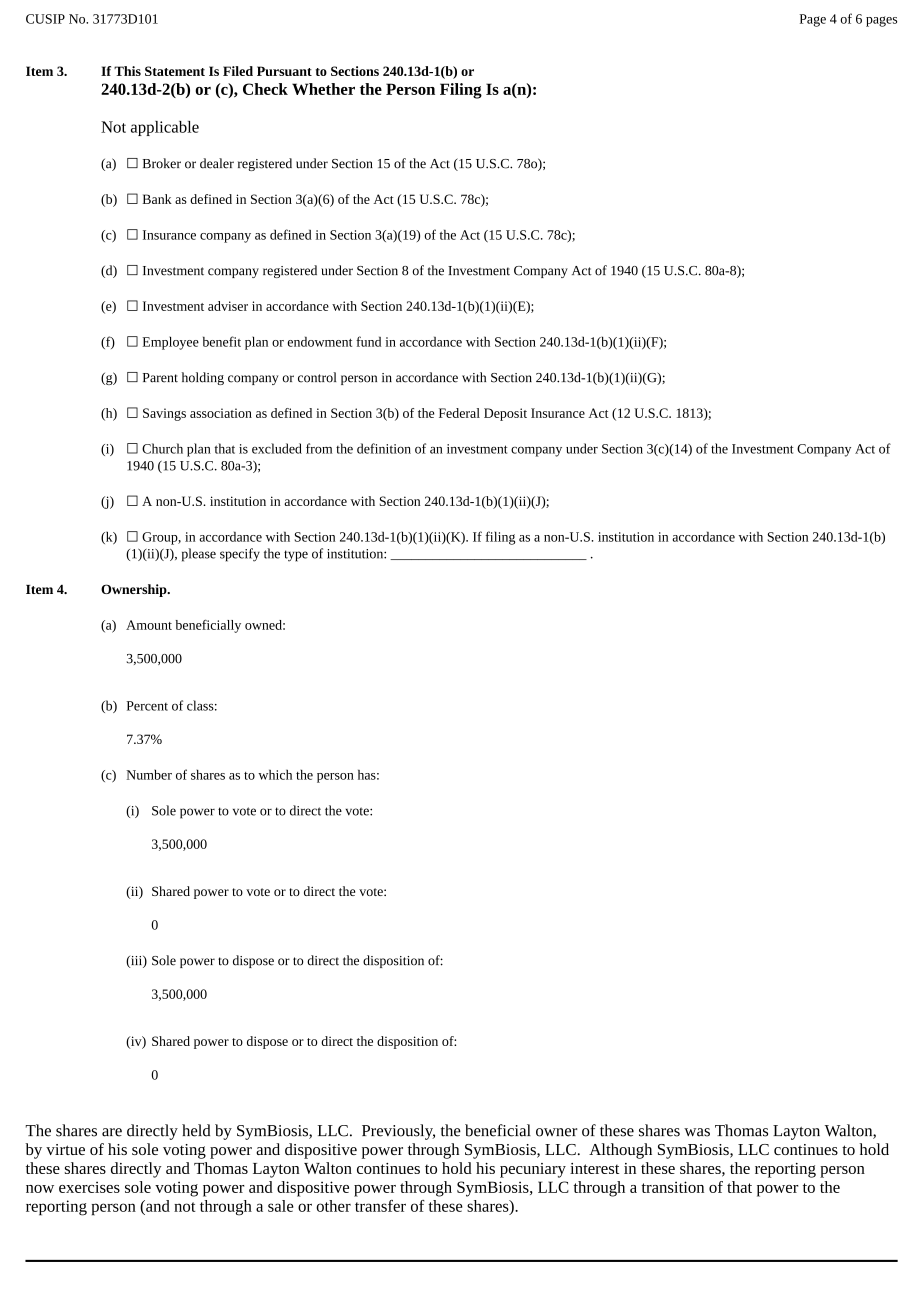  Describe the element at coordinates (89, 1187) in the screenshot. I see `exercises` at that location.
